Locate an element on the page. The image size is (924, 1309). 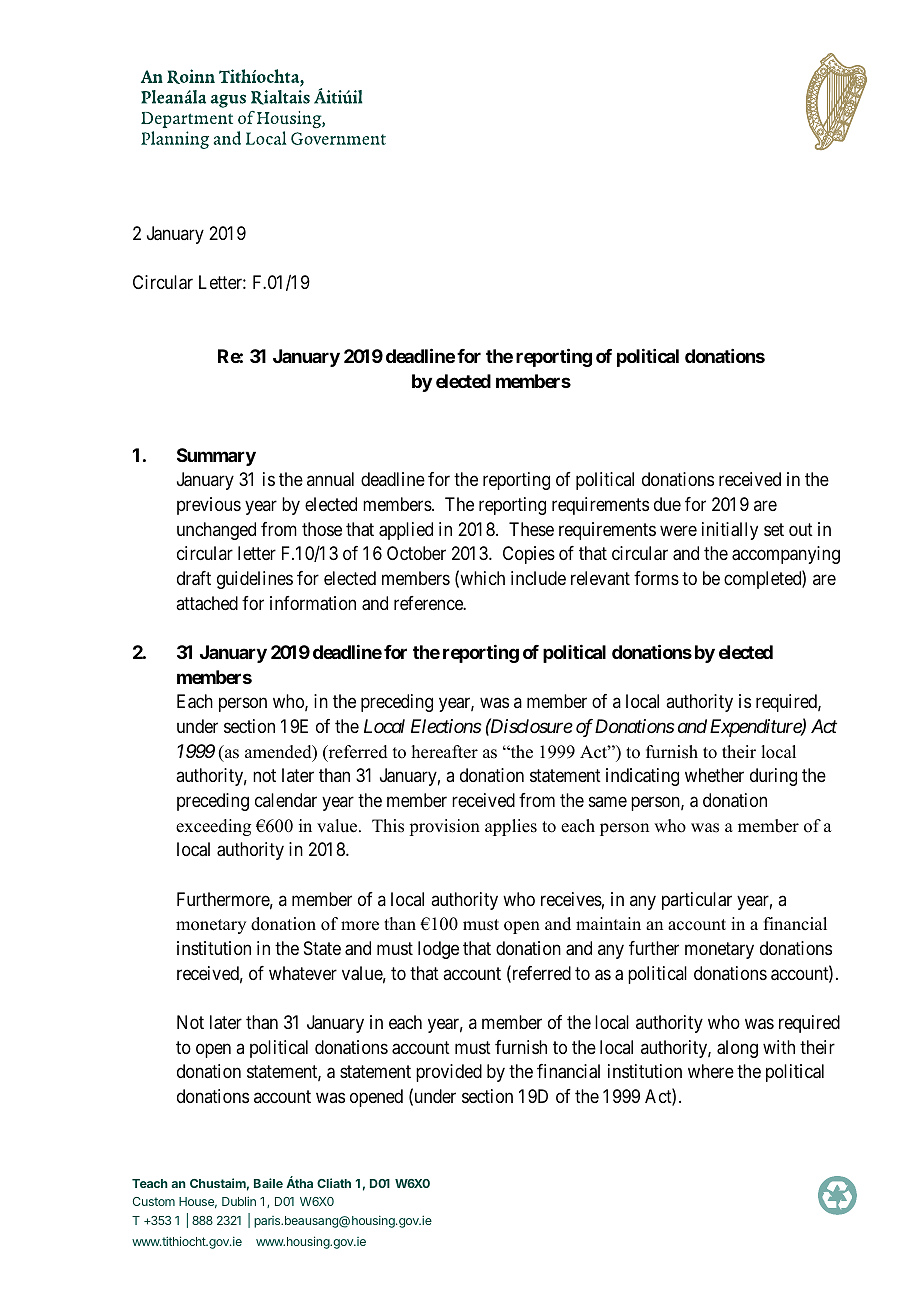
These is located at coordinates (531, 529).
